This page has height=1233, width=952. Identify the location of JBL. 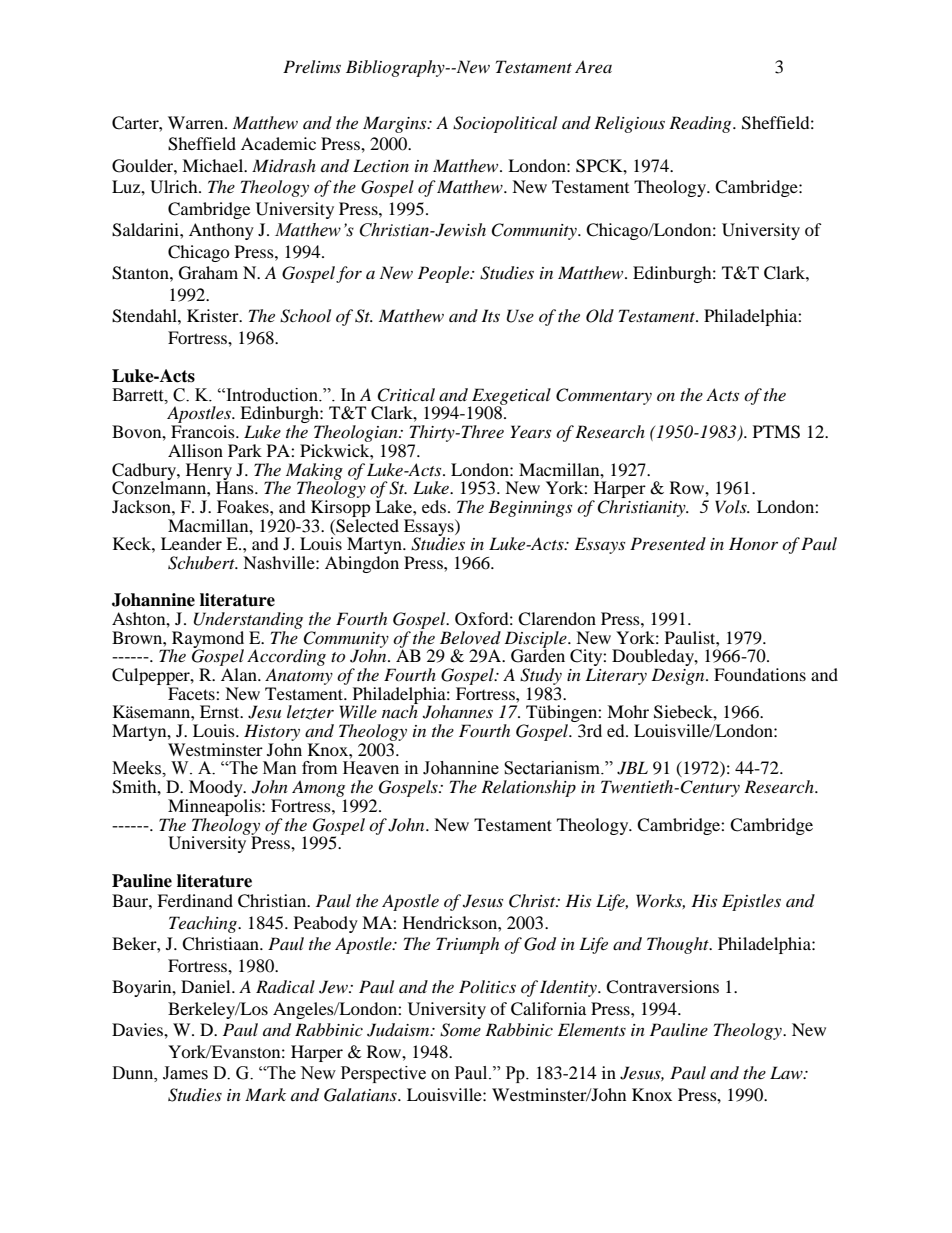
(632, 768).
